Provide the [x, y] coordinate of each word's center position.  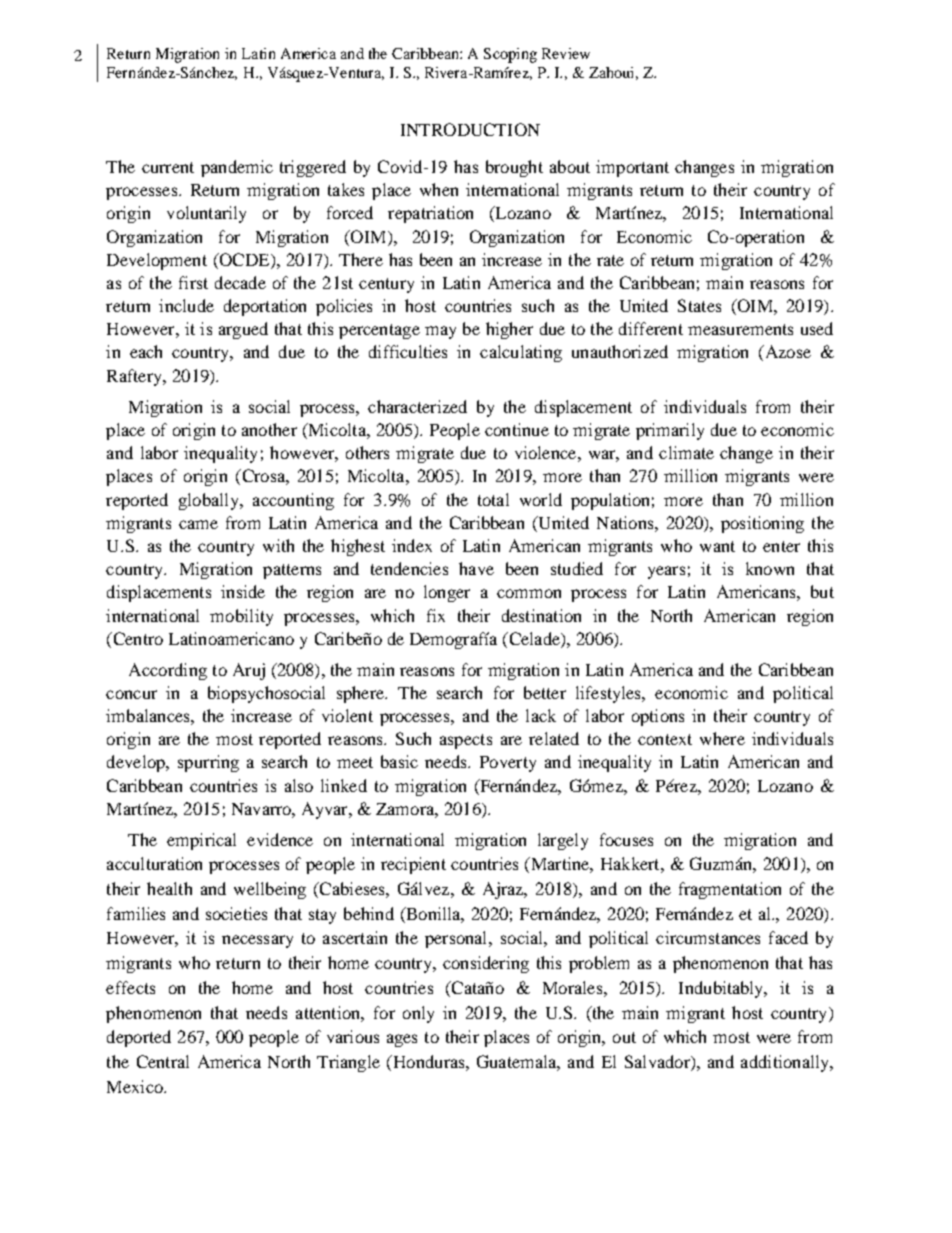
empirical [201, 841]
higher [509, 330]
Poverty [508, 764]
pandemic [237, 168]
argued [243, 330]
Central [163, 1061]
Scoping [510, 55]
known [770, 568]
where [722, 738]
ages [402, 1040]
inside [243, 591]
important [632, 168]
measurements [740, 329]
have [476, 568]
